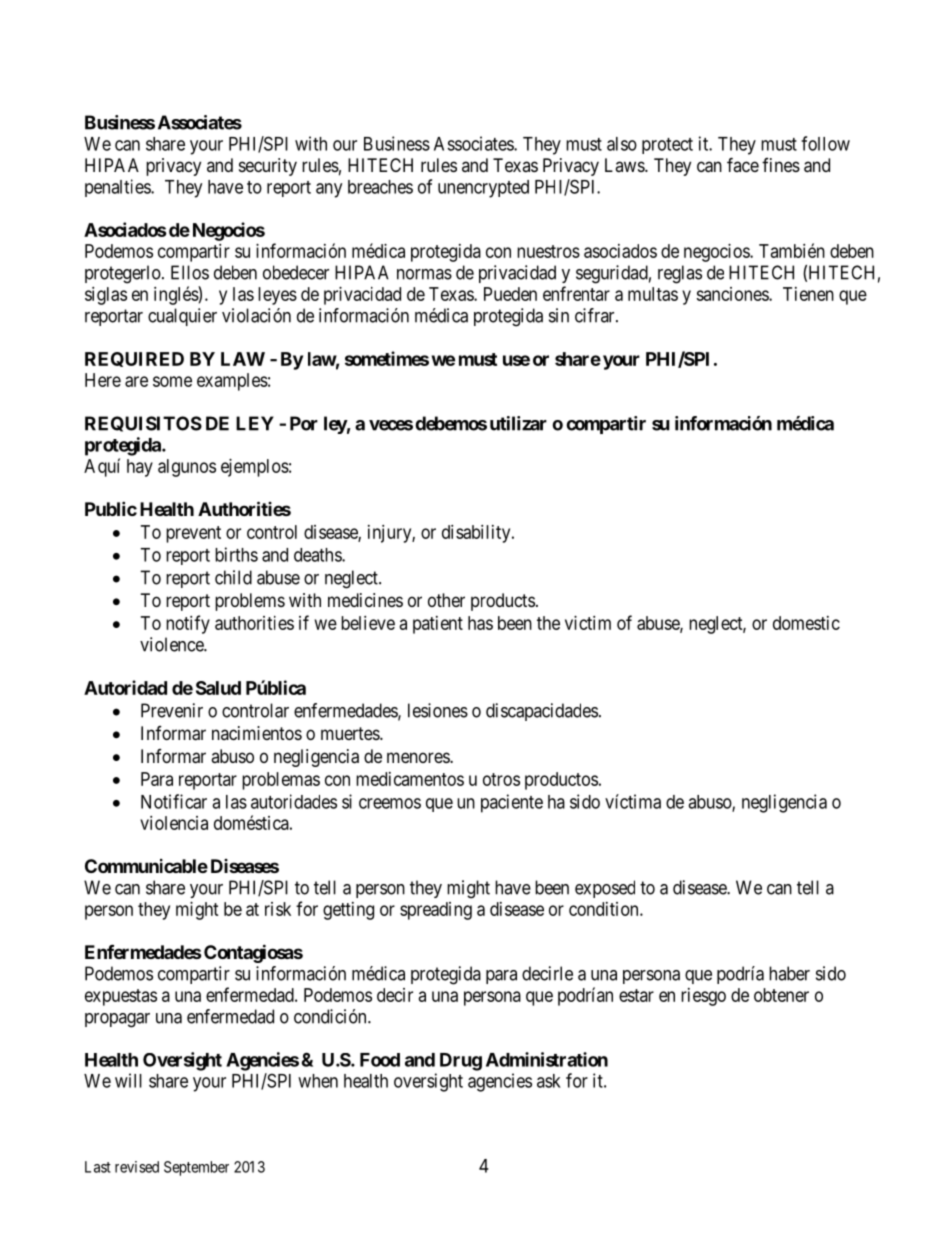 Image resolution: width=952 pixels, height=1233 pixels. I want to click on unencrypted, so click(483, 189).
